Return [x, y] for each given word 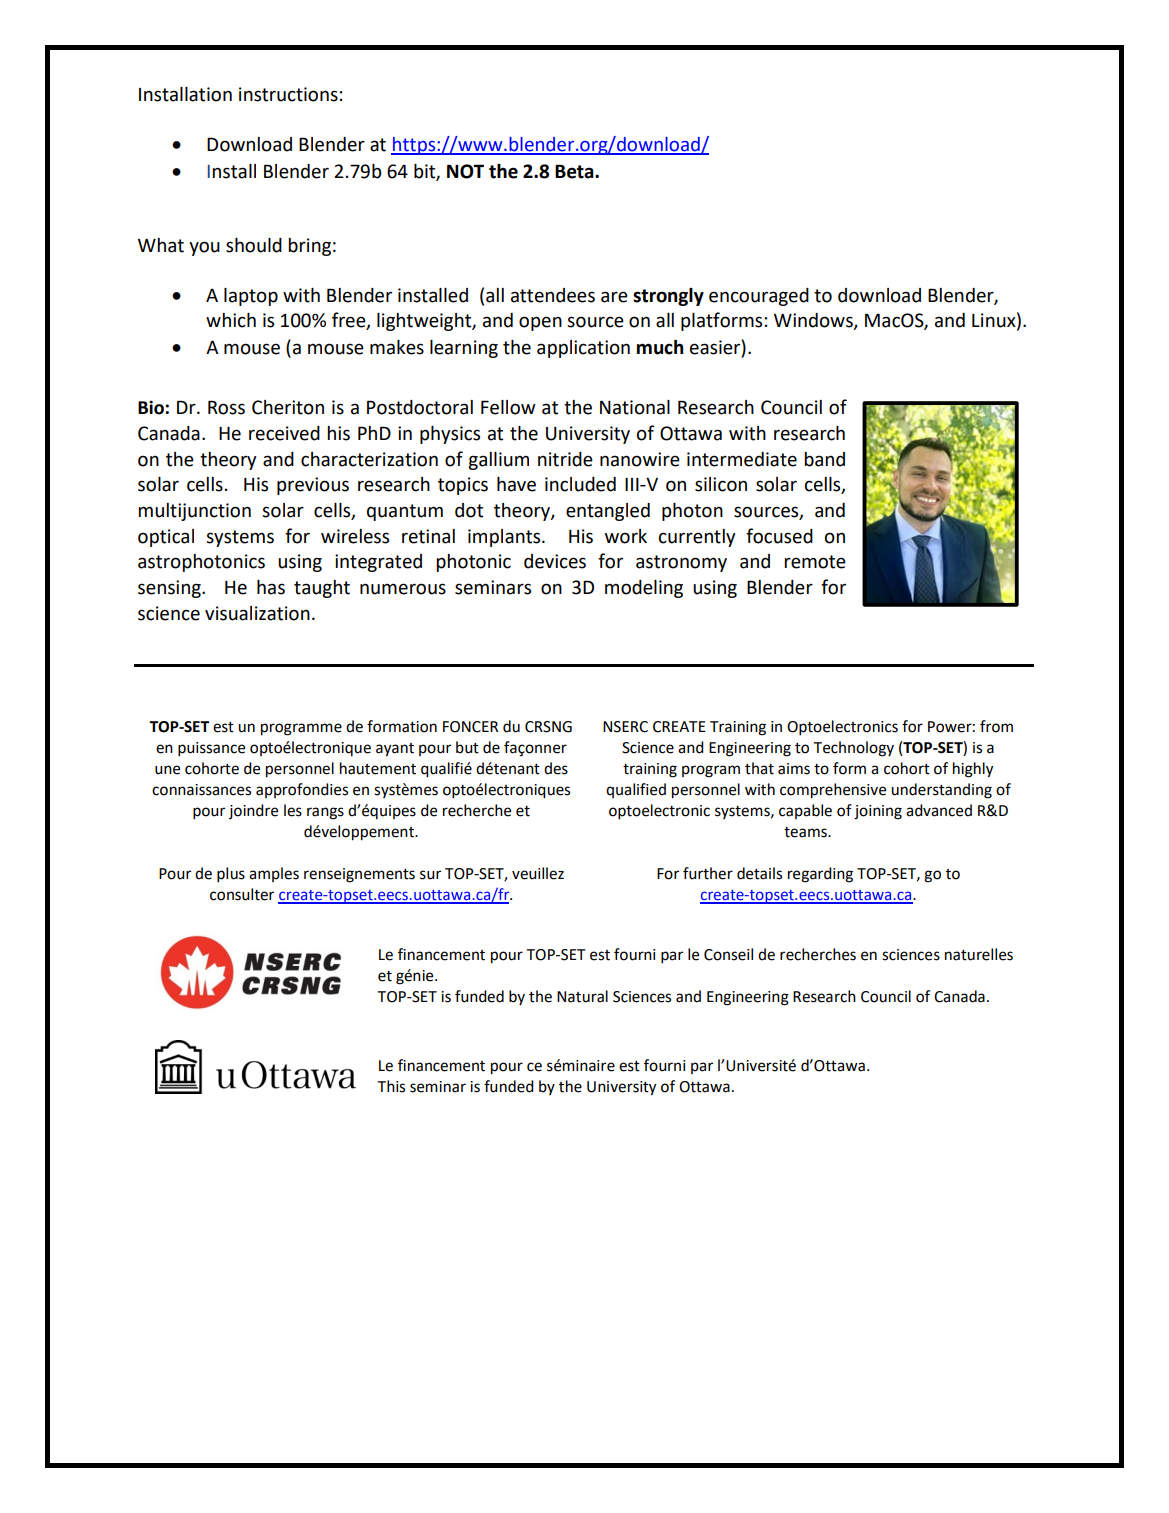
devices [555, 561]
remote [815, 562]
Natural [582, 996]
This [391, 1086]
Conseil [728, 954]
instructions [288, 94]
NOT [465, 171]
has [271, 587]
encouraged [759, 297]
